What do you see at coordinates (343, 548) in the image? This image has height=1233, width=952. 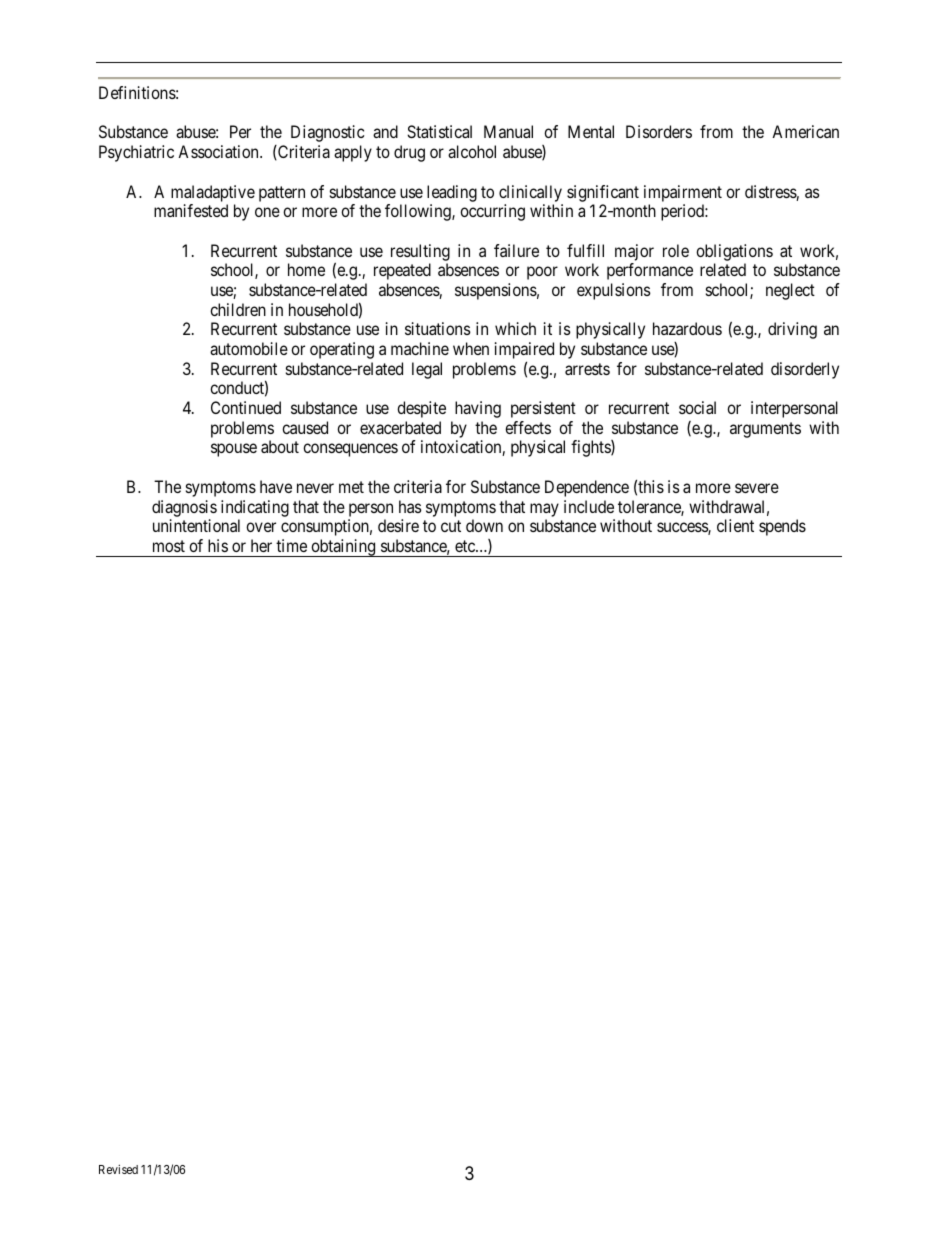 I see `obtaining` at bounding box center [343, 548].
